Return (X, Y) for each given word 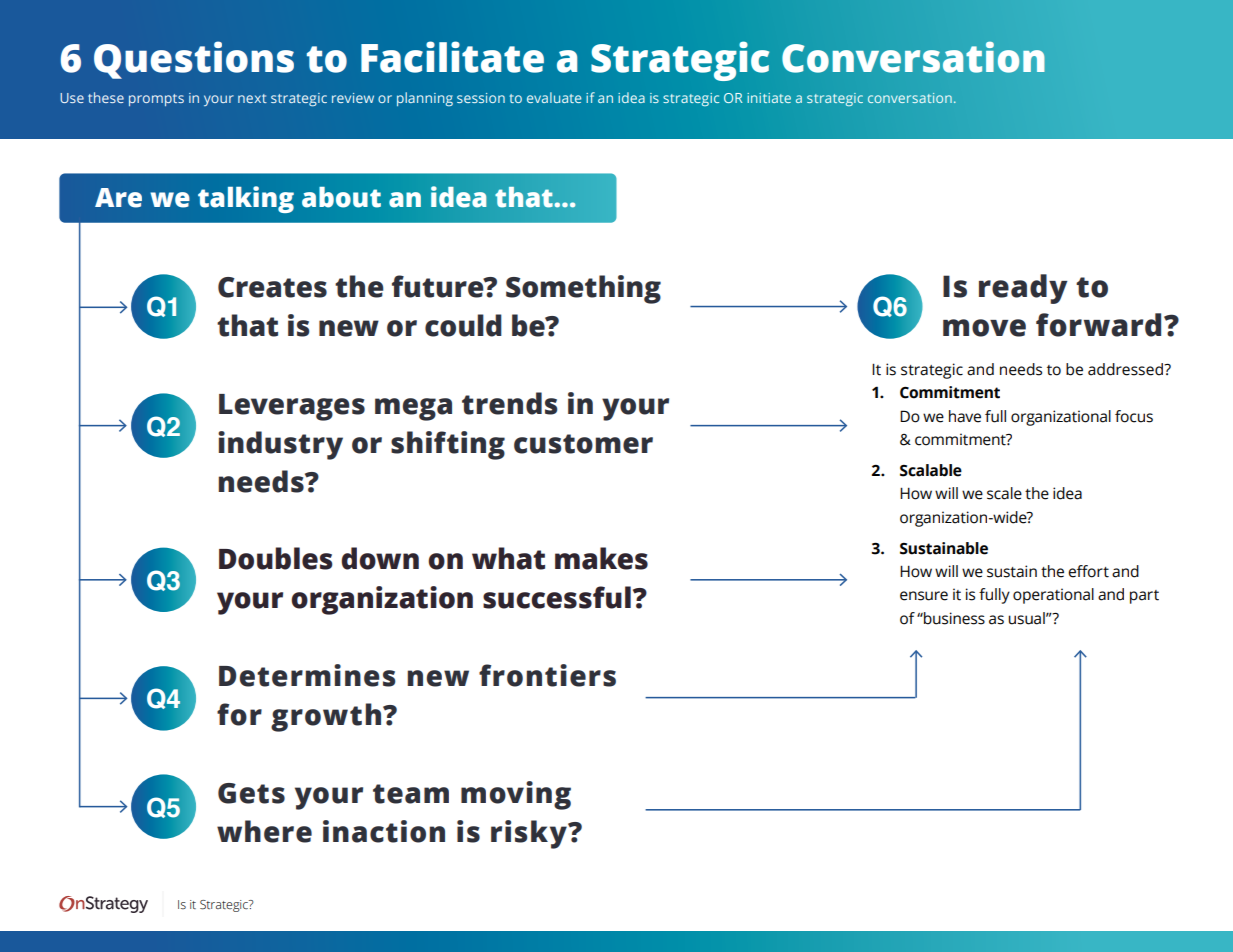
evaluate (554, 97)
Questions (194, 60)
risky (530, 834)
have (965, 416)
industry (280, 445)
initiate (769, 98)
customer (583, 444)
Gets (251, 793)
